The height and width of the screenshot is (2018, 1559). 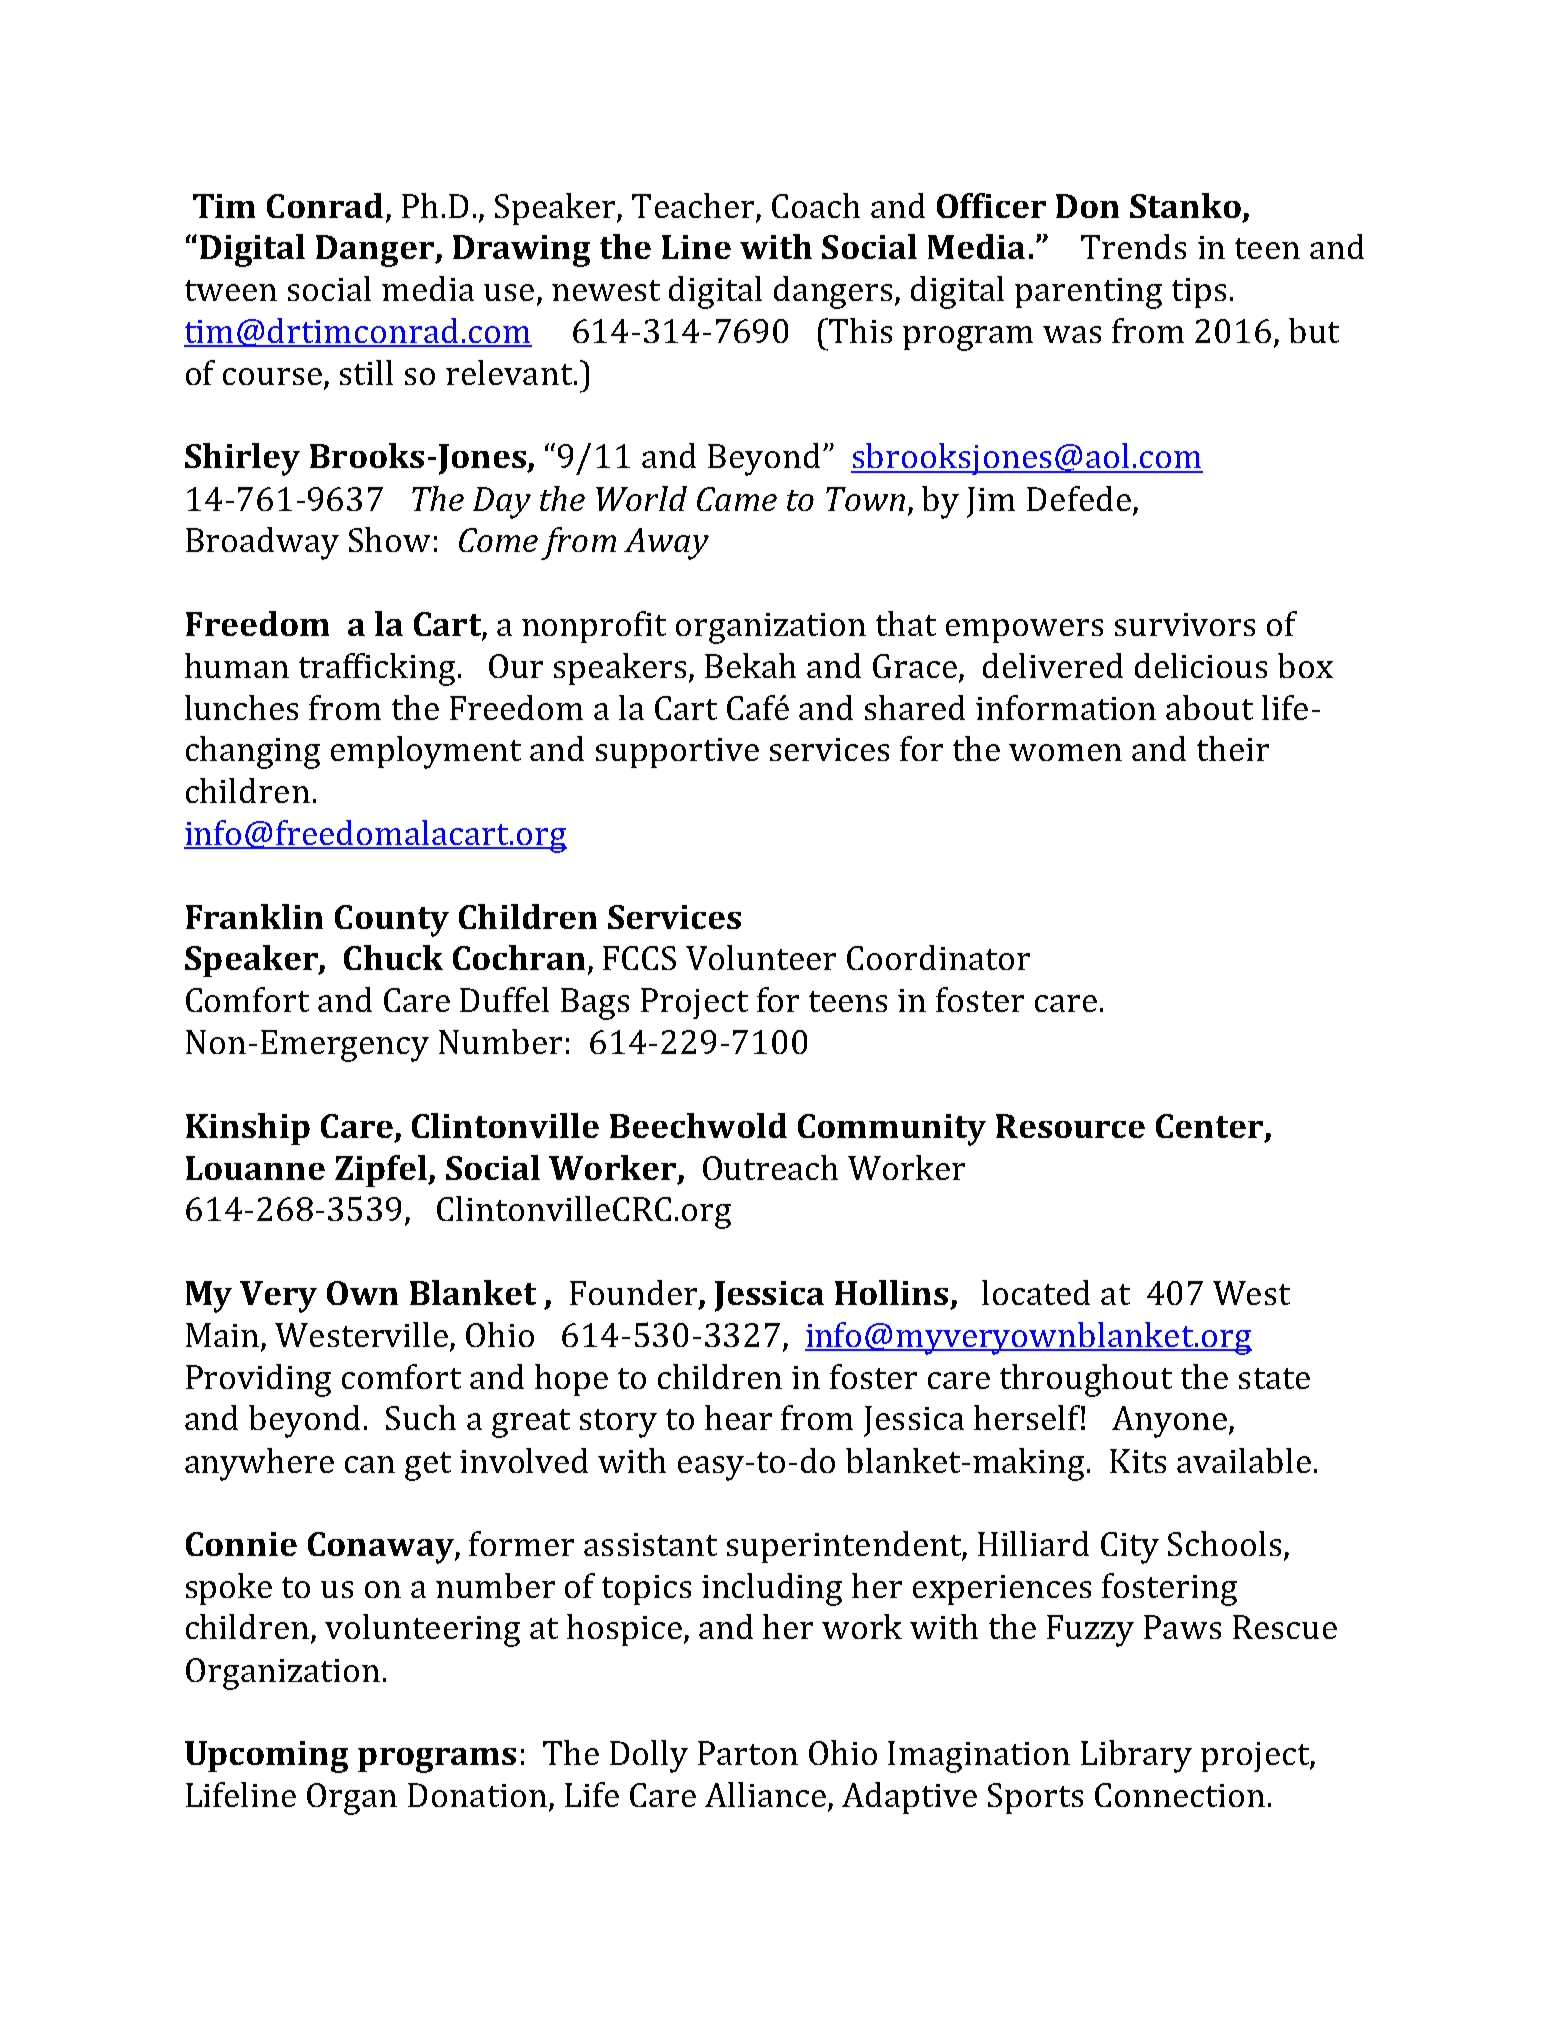 I want to click on Coach, so click(x=816, y=205).
